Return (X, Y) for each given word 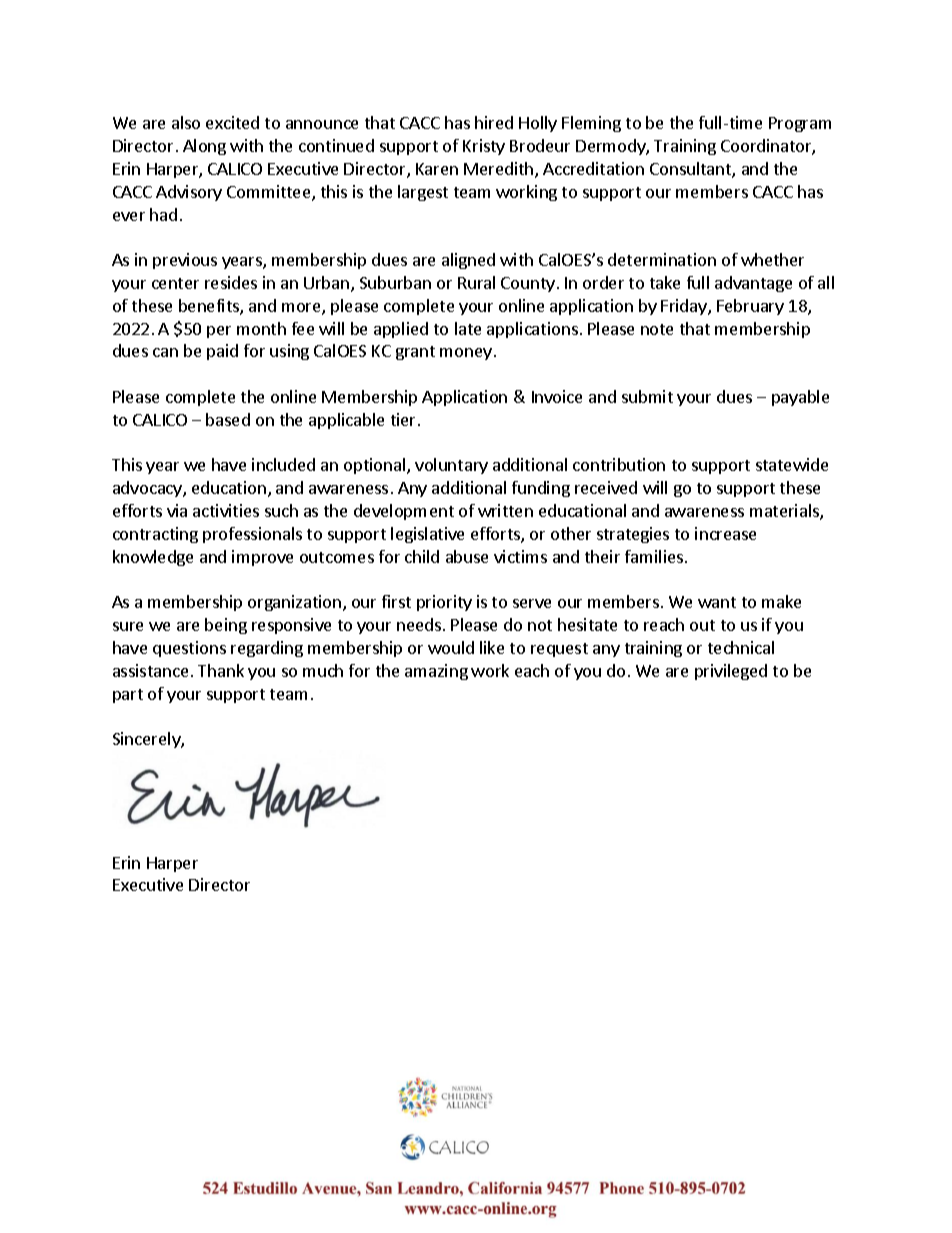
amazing (436, 672)
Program (800, 124)
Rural (476, 282)
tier (405, 419)
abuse (467, 556)
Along (204, 147)
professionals (252, 535)
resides (231, 282)
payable (800, 398)
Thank (221, 670)
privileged (731, 672)
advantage (753, 284)
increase (725, 533)
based (228, 419)
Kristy (484, 147)
